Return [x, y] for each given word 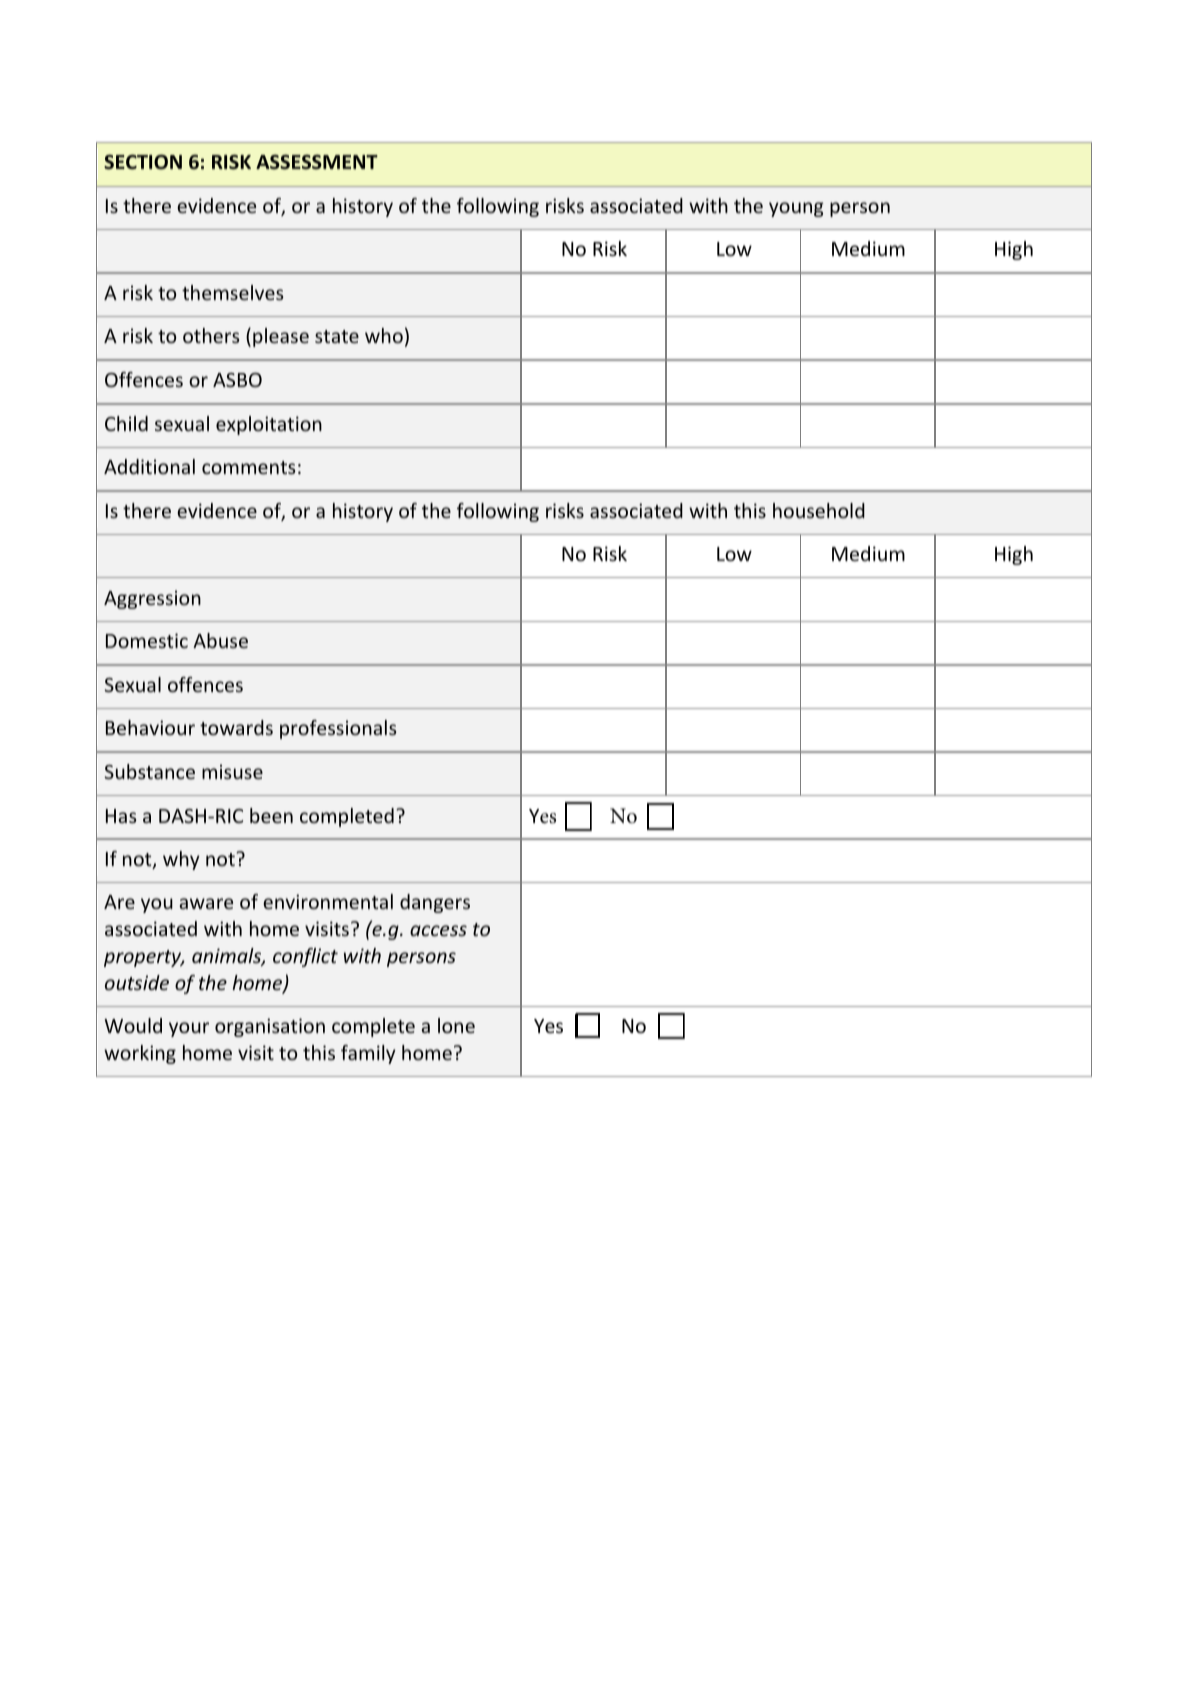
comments [249, 467]
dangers [435, 903]
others [211, 335]
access [438, 930]
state [337, 336]
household [819, 510]
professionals [338, 729]
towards [236, 727]
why [181, 860]
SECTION [143, 162]
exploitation [269, 425]
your [189, 1029]
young [796, 209]
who [384, 335]
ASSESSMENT [317, 162]
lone [456, 1025]
